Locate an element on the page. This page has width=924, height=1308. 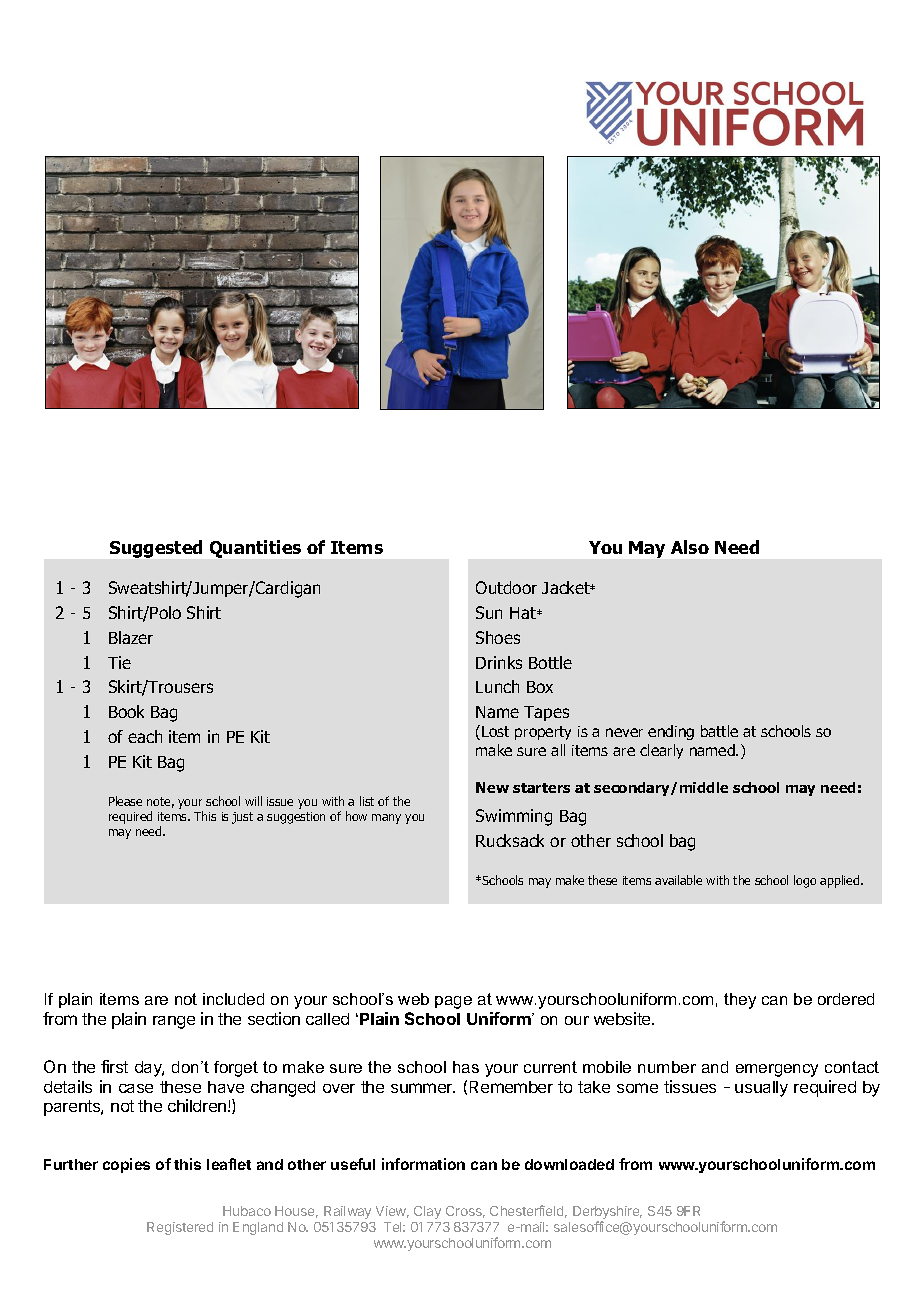
Outdoor is located at coordinates (506, 587).
